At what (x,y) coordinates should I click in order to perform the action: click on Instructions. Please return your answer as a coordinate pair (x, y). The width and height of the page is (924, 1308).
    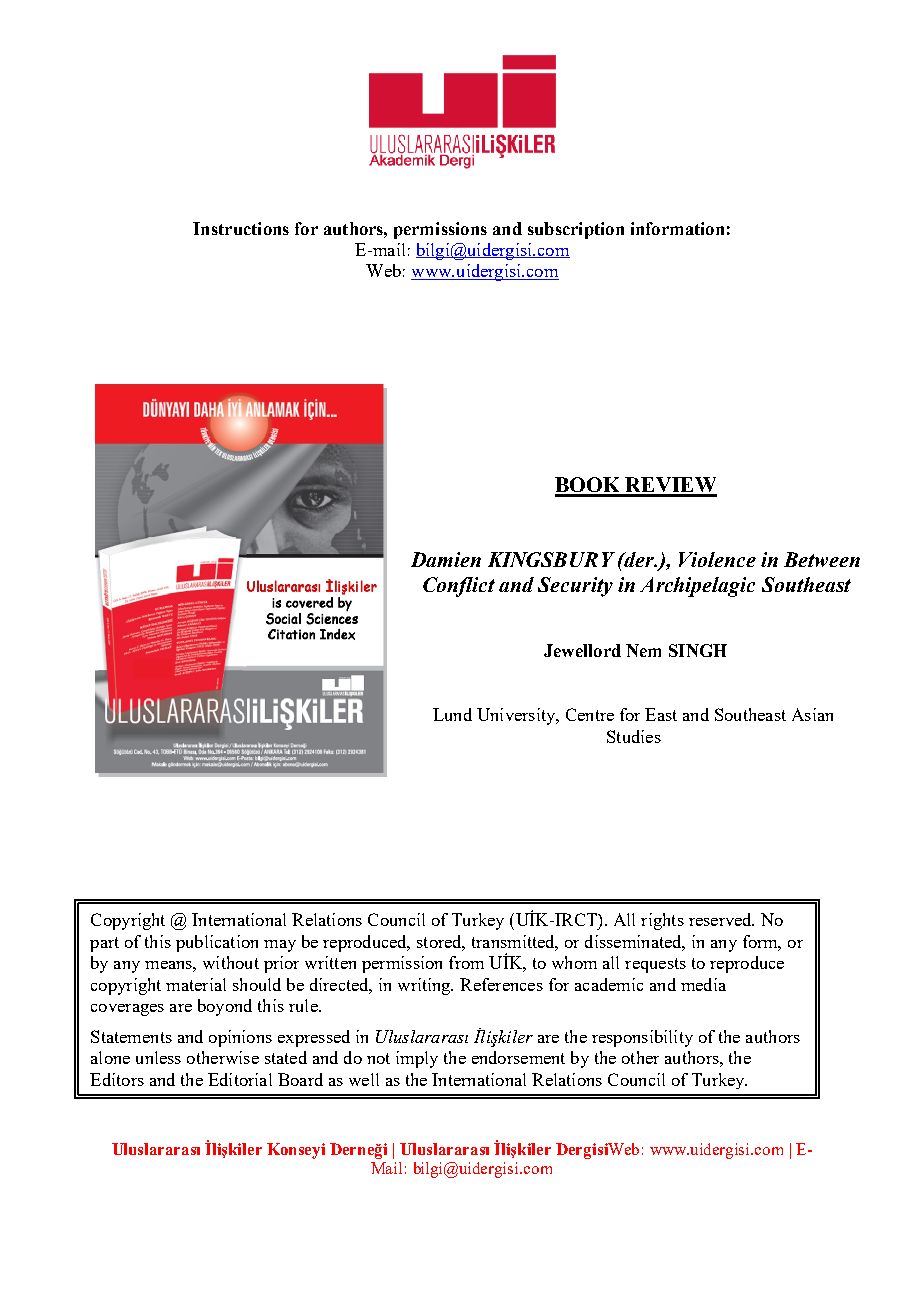
    Looking at the image, I should click on (241, 228).
